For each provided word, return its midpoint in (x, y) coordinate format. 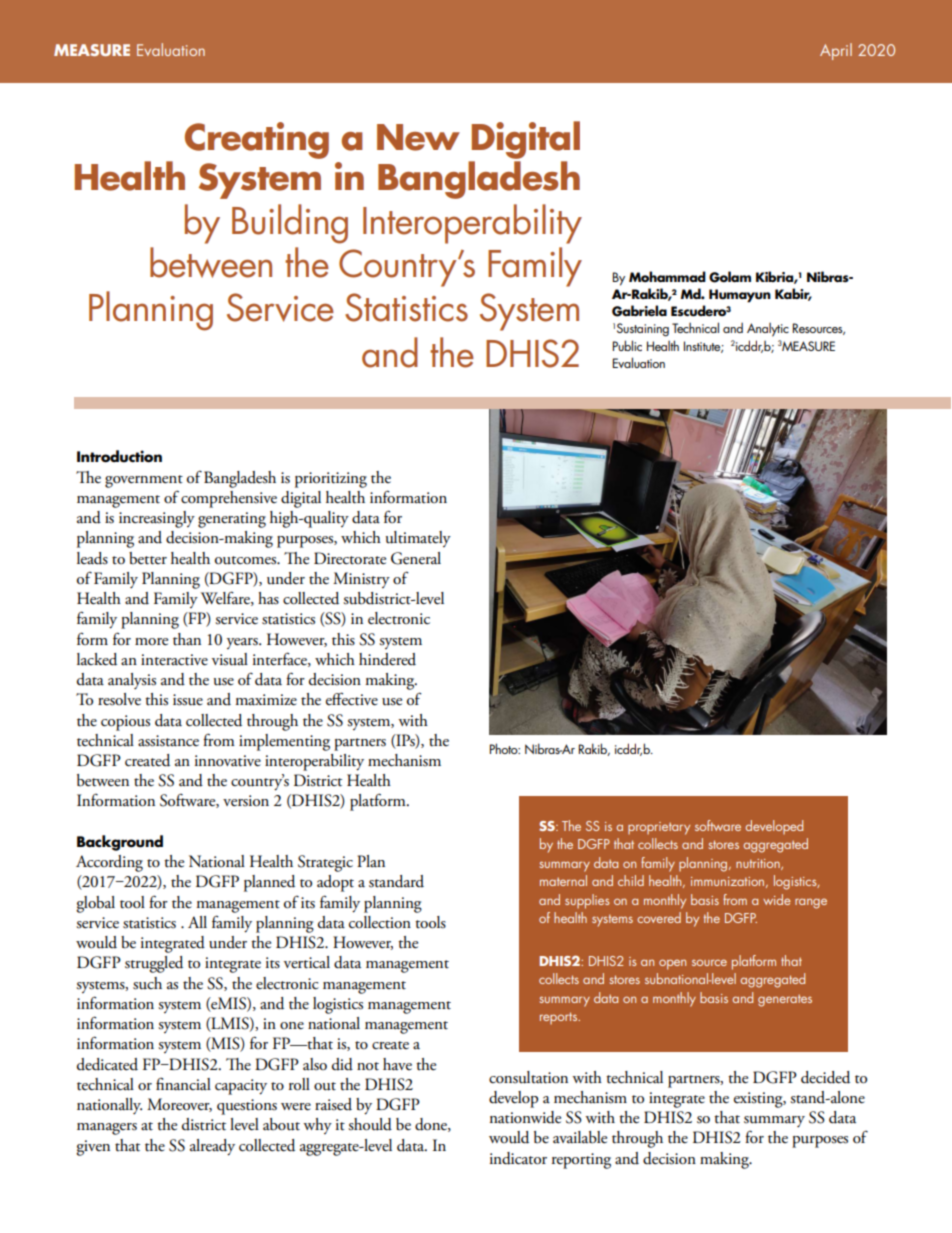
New (418, 137)
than (187, 639)
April (836, 51)
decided (825, 1077)
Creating (257, 140)
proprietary (659, 828)
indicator (518, 1158)
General (416, 558)
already (212, 1147)
